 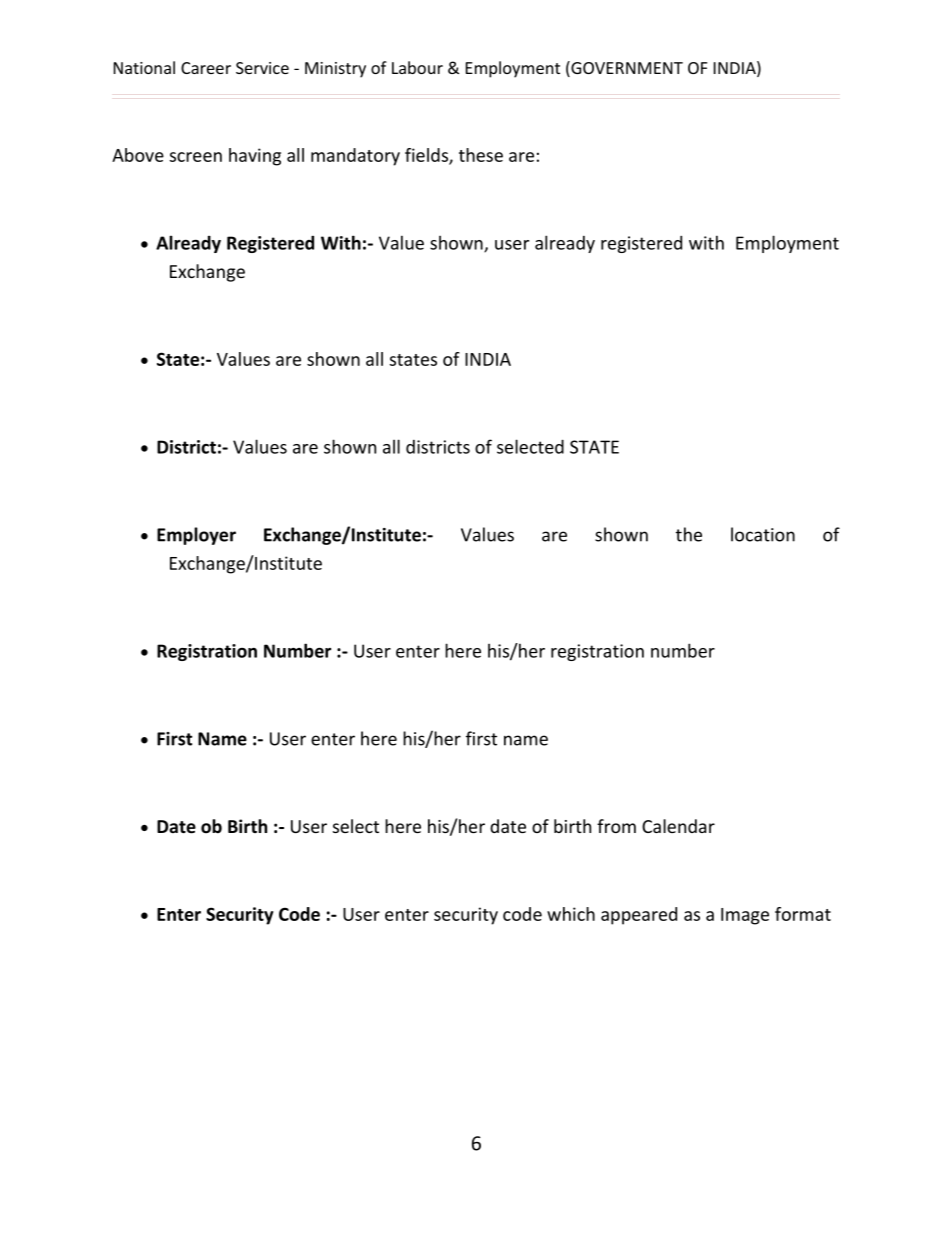 I want to click on from, so click(x=616, y=826).
